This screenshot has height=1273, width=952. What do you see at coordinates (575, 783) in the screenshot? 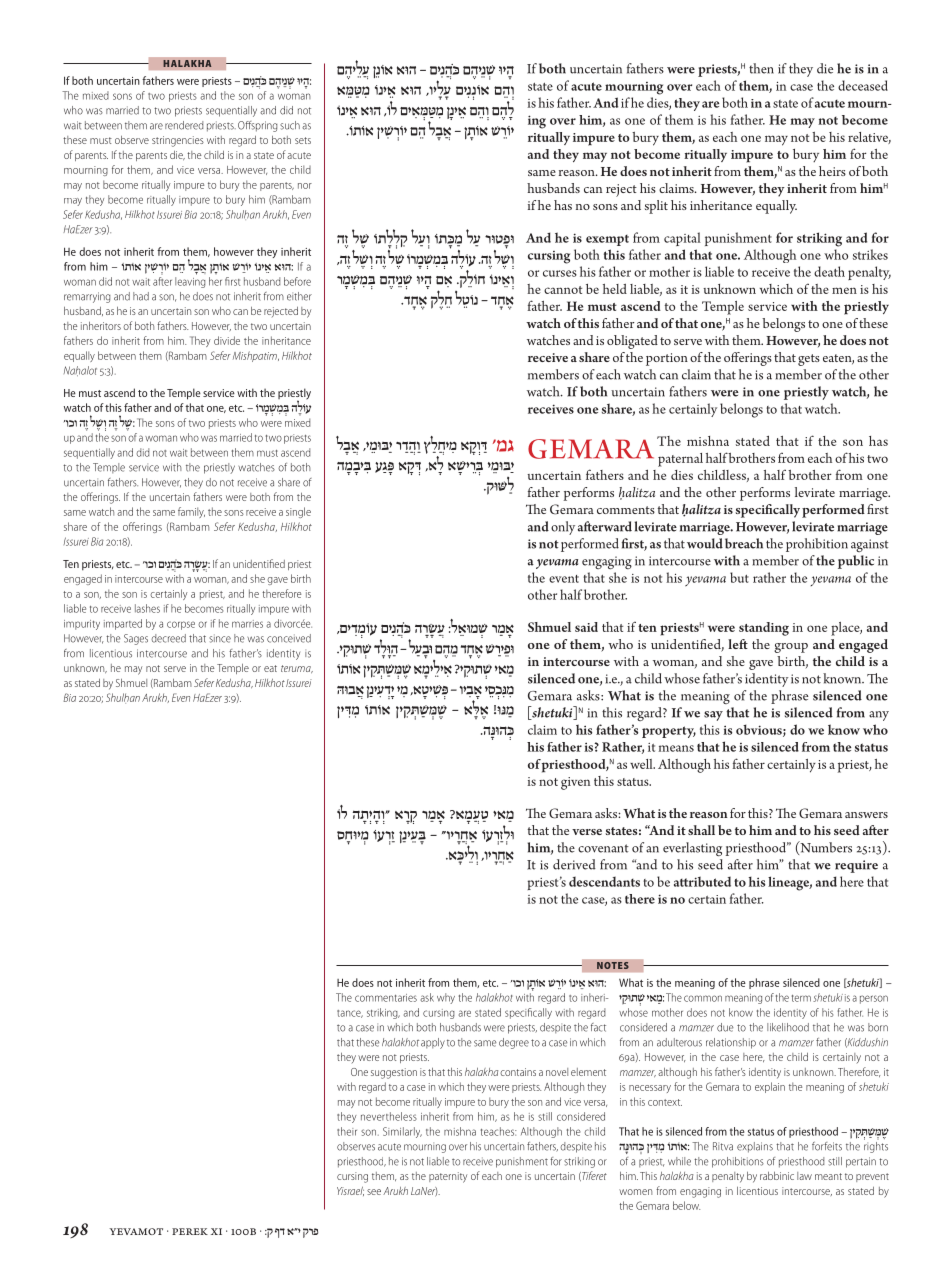
I see `given` at bounding box center [575, 783].
